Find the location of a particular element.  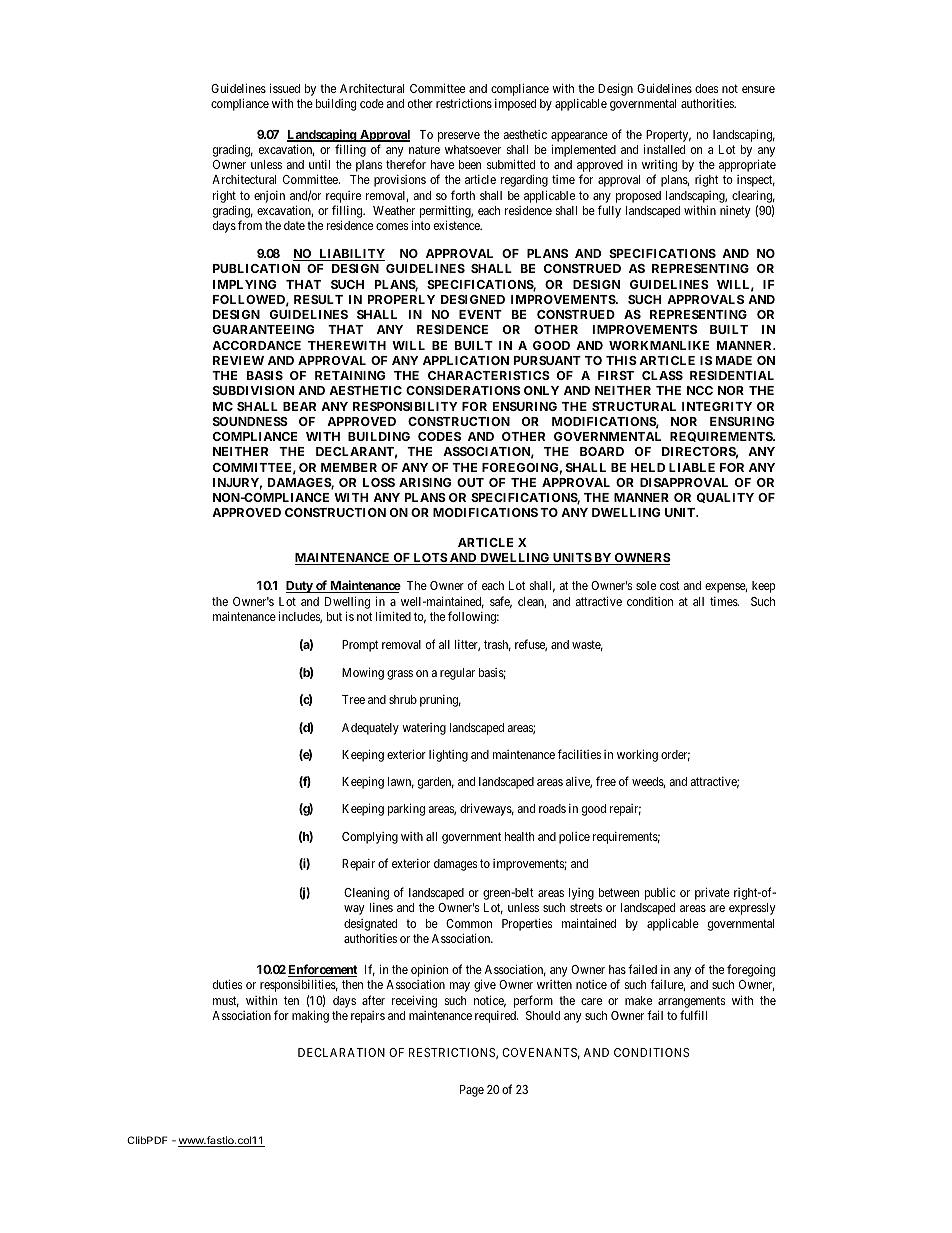

making is located at coordinates (310, 1016).
